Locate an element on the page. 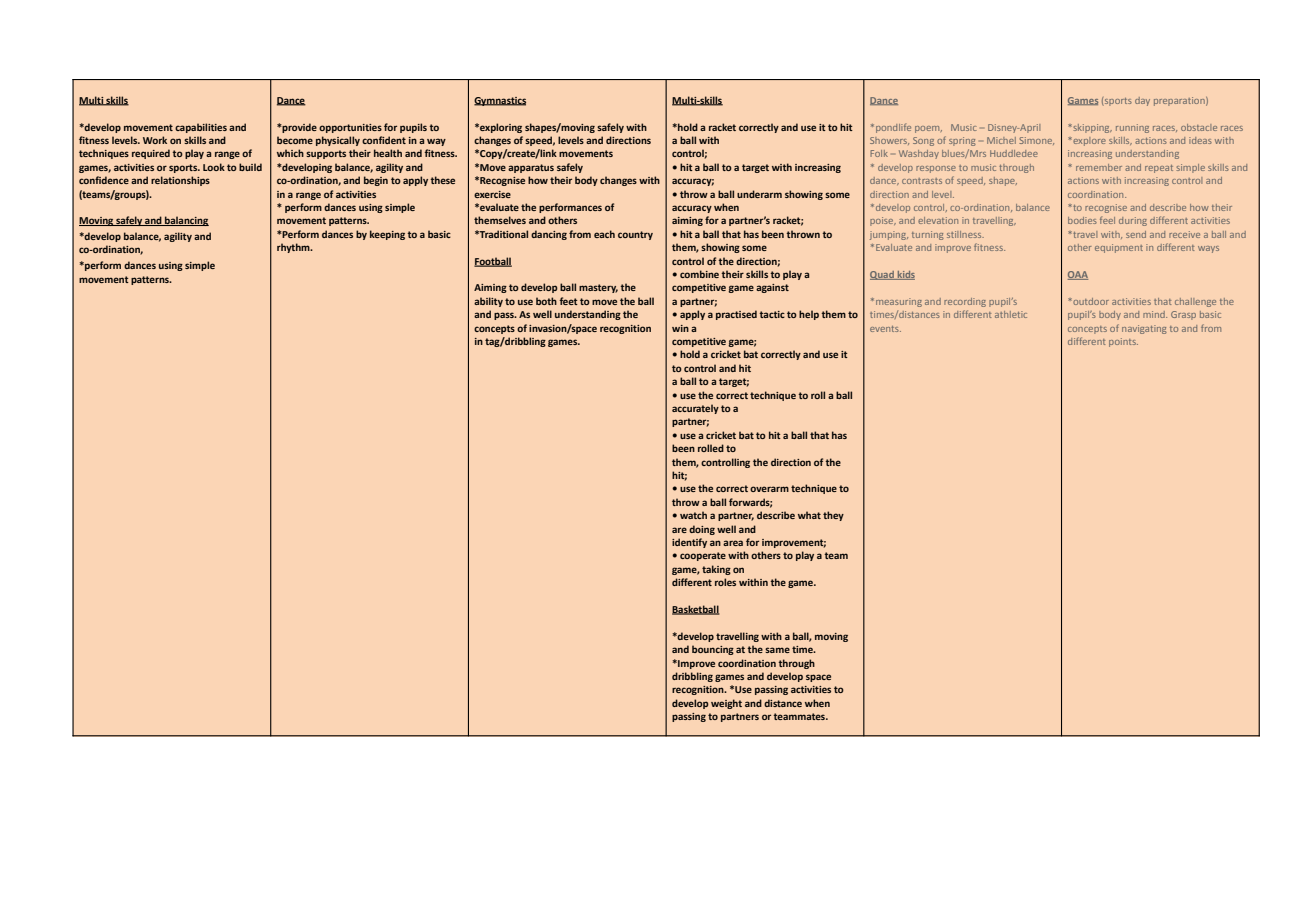 This page has width=1307, height=924. doing is located at coordinates (702, 530).
